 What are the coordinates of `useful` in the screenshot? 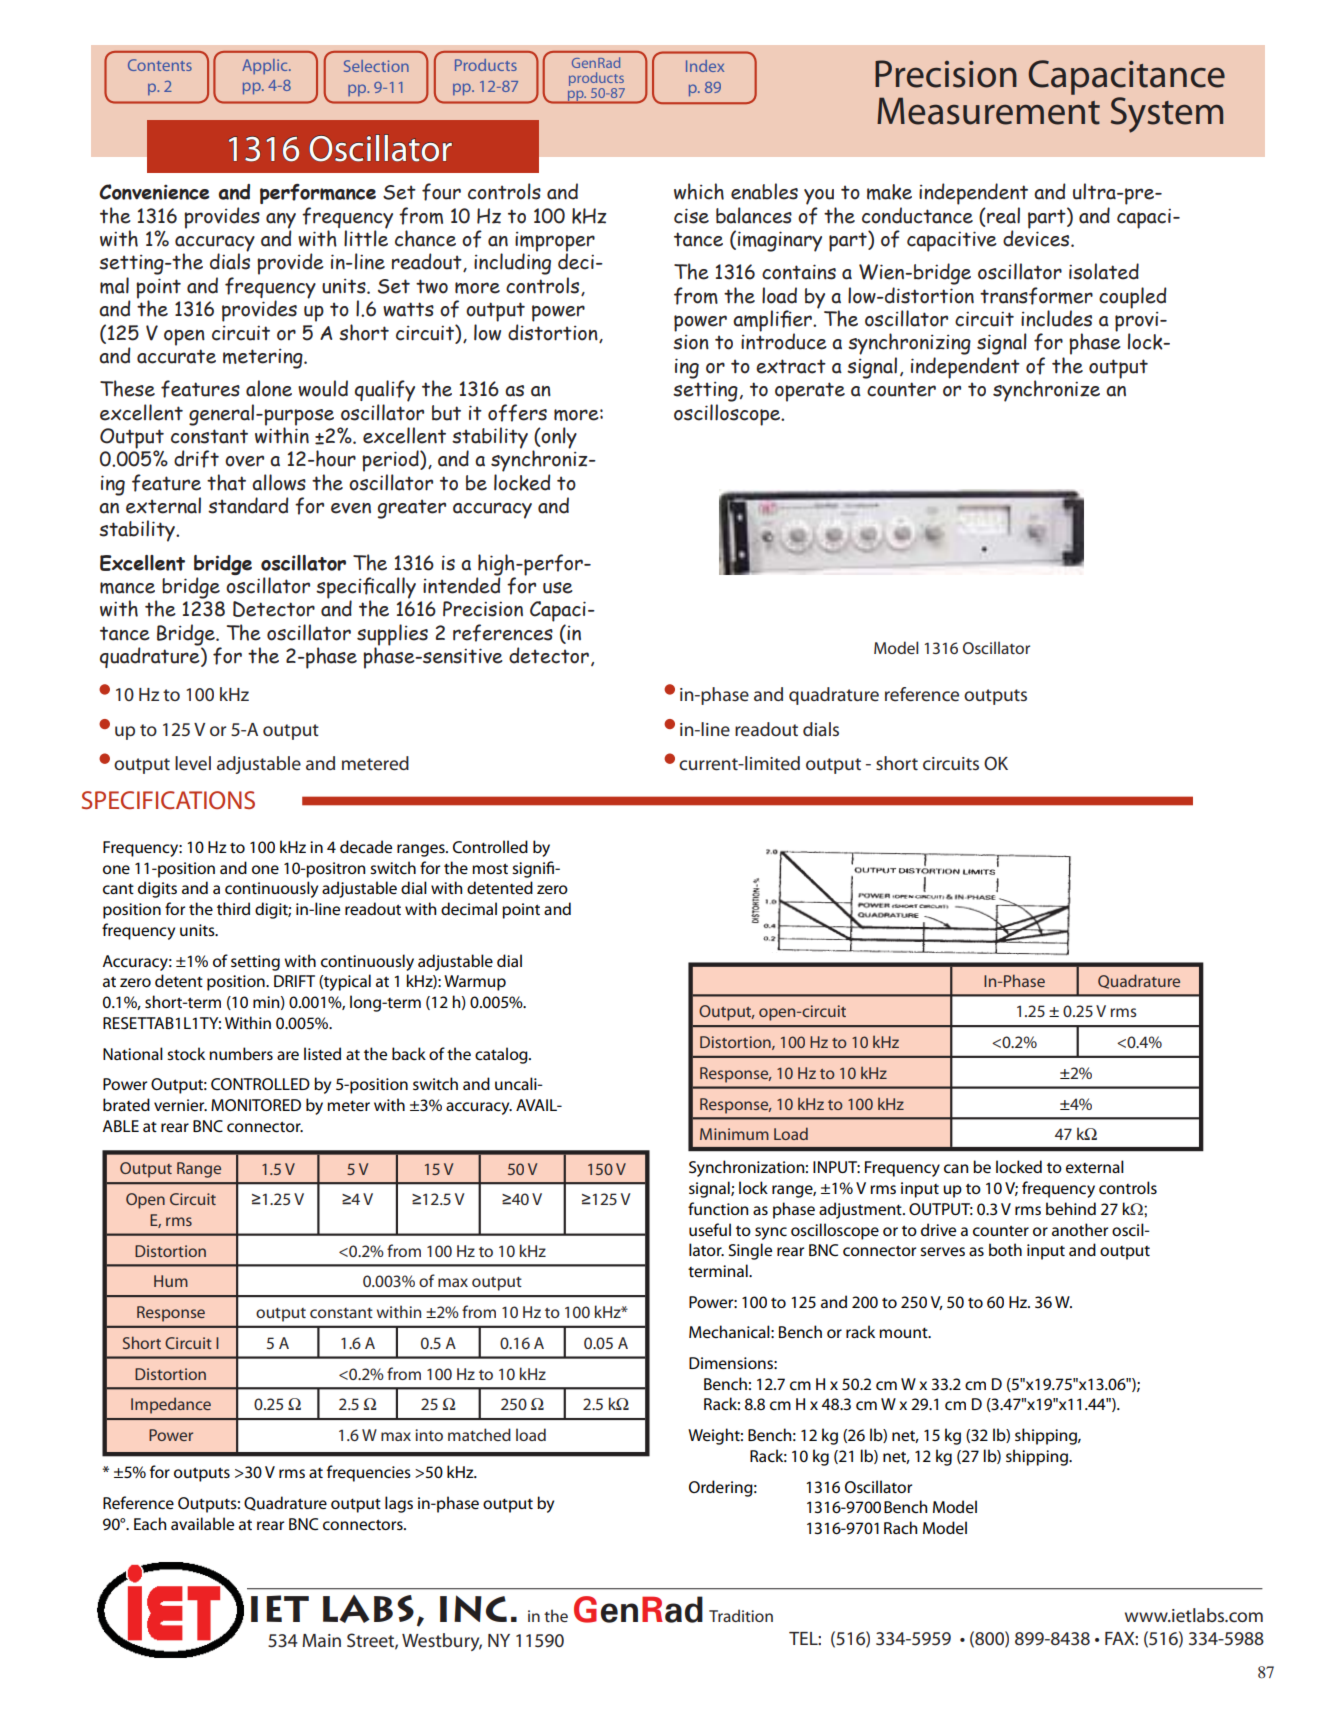 It's located at (710, 1230).
